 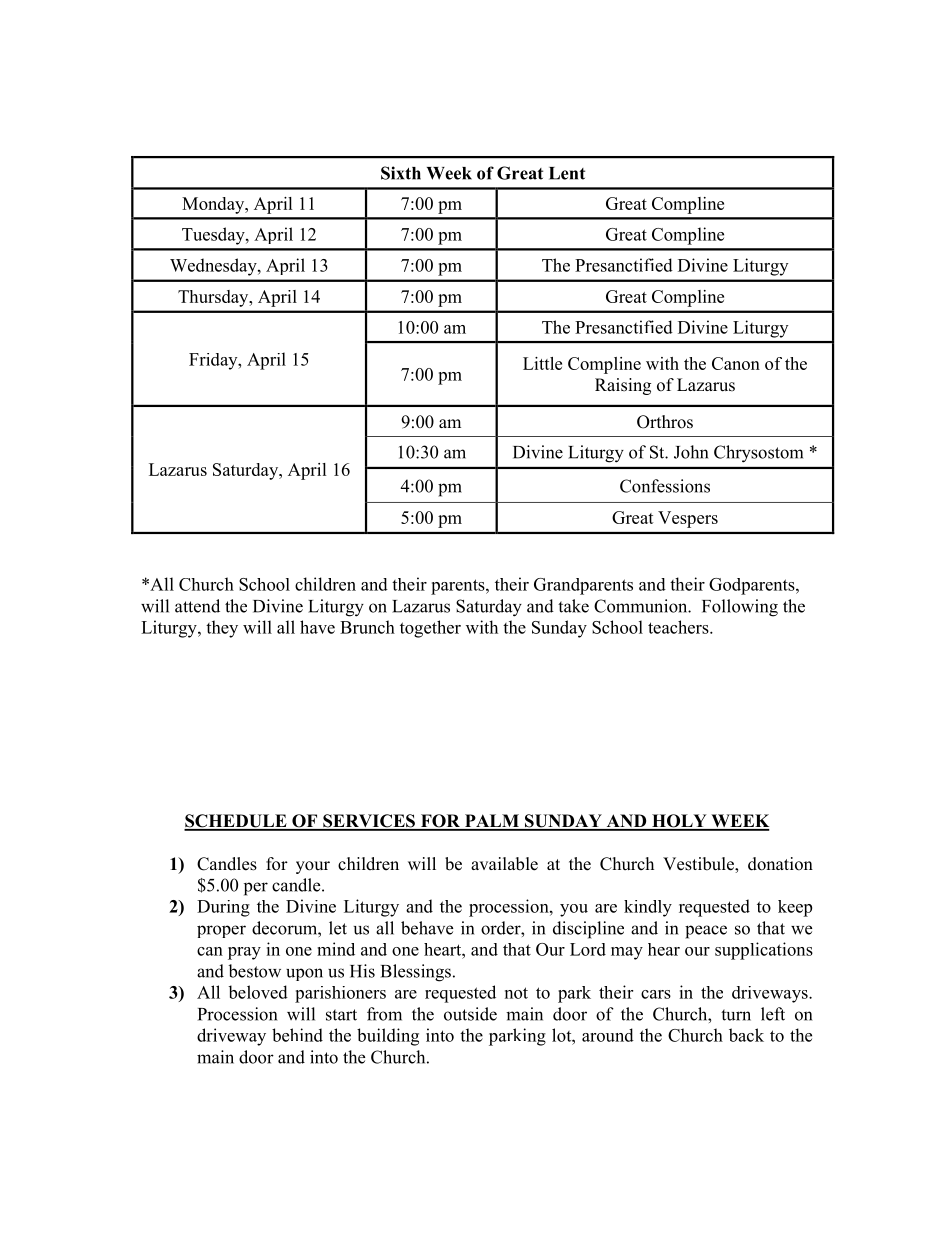 I want to click on beloved, so click(x=258, y=992).
